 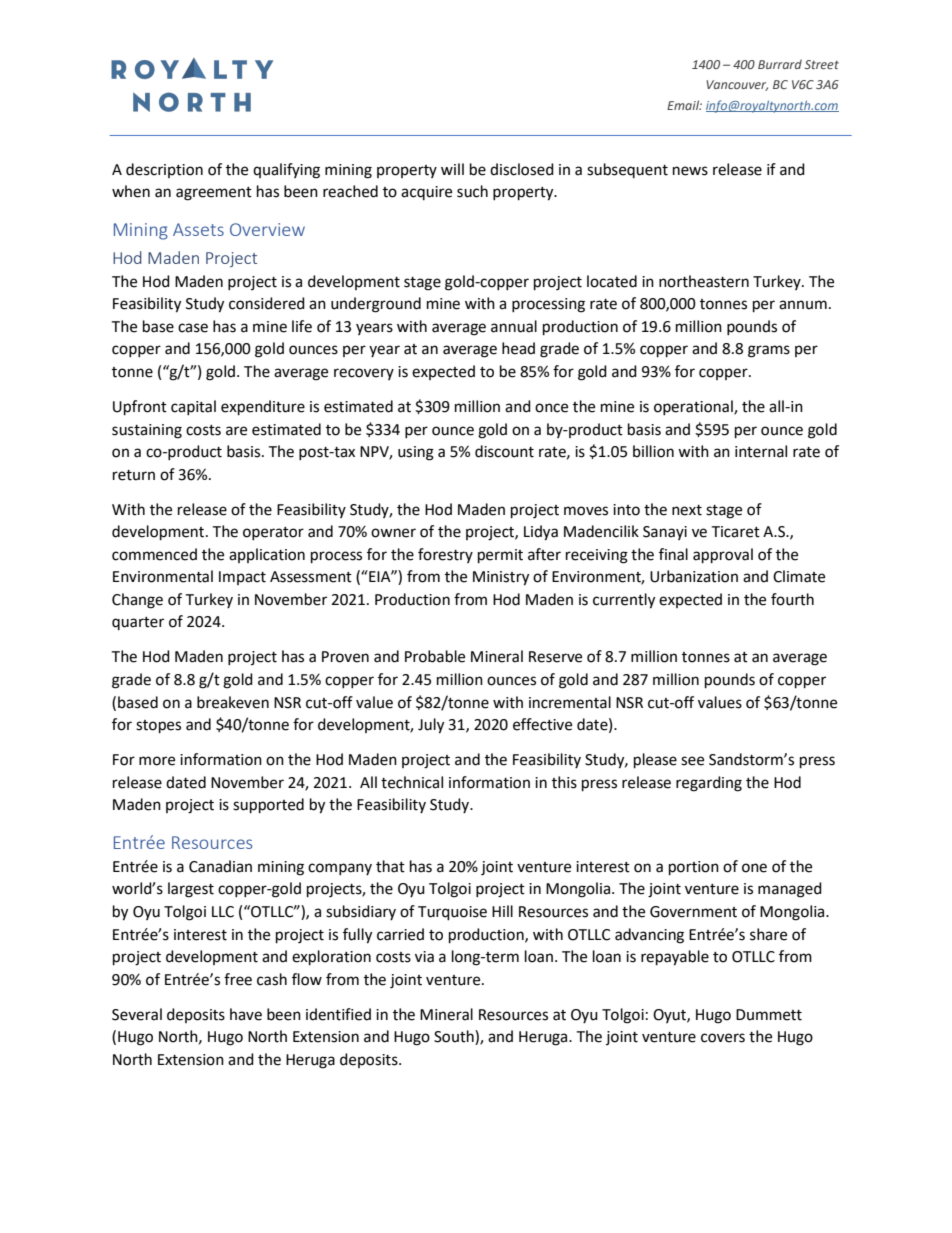 What do you see at coordinates (412, 782) in the screenshot?
I see `technical` at bounding box center [412, 782].
